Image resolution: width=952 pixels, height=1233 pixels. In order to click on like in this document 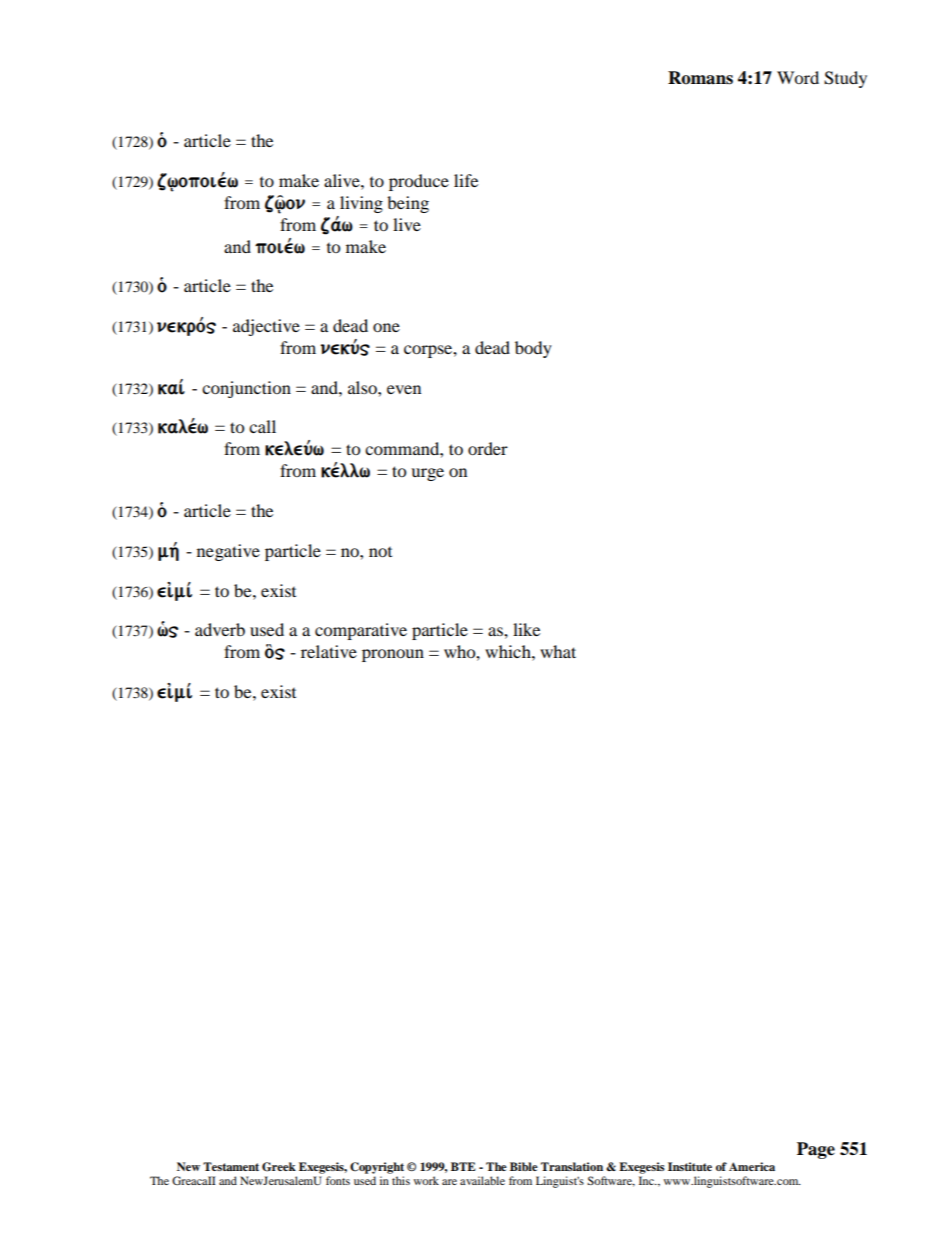, I will do `click(526, 629)`.
